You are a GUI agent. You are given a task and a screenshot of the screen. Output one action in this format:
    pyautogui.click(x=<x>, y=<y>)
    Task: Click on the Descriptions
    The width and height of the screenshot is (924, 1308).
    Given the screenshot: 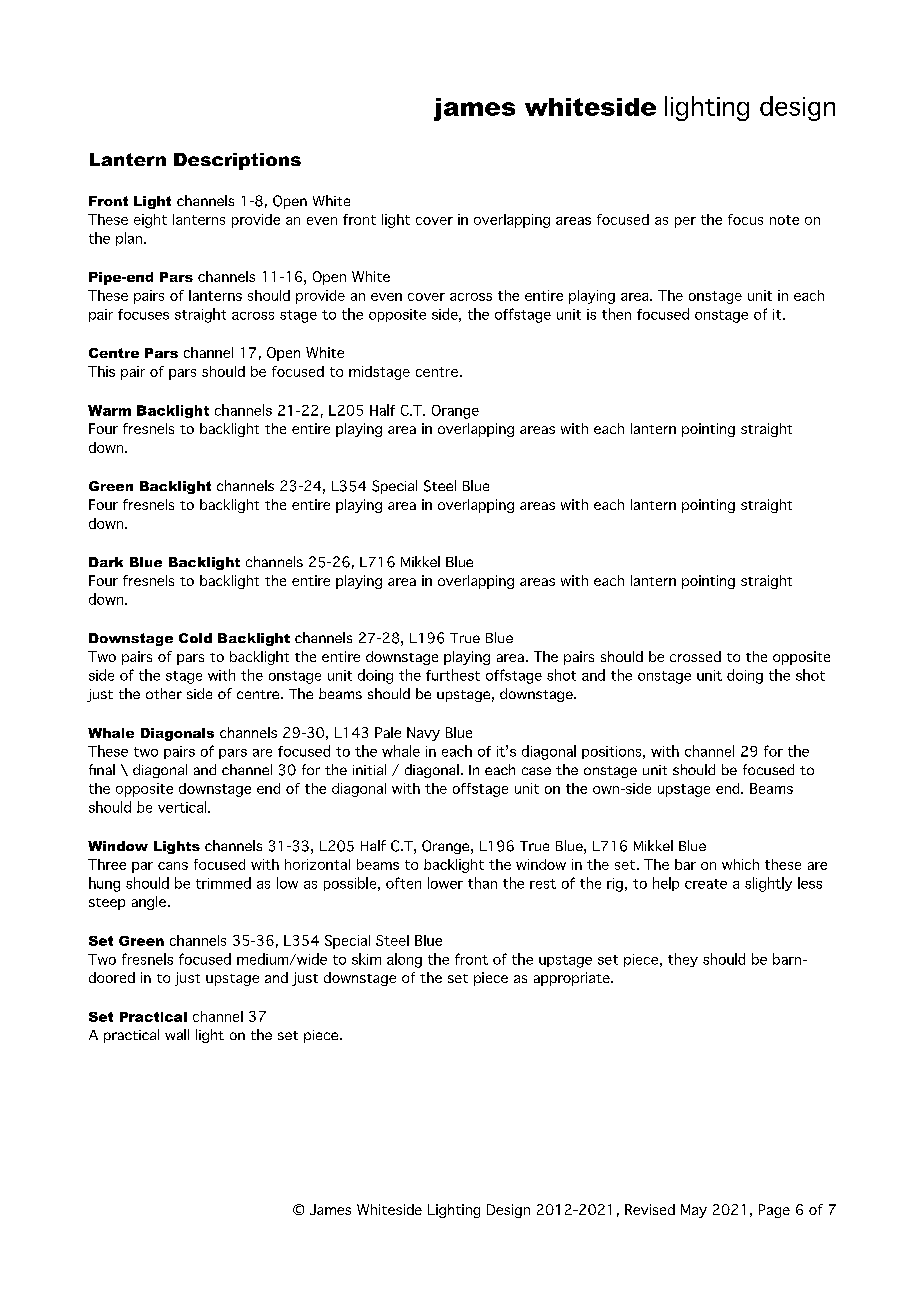 What is the action you would take?
    pyautogui.click(x=237, y=161)
